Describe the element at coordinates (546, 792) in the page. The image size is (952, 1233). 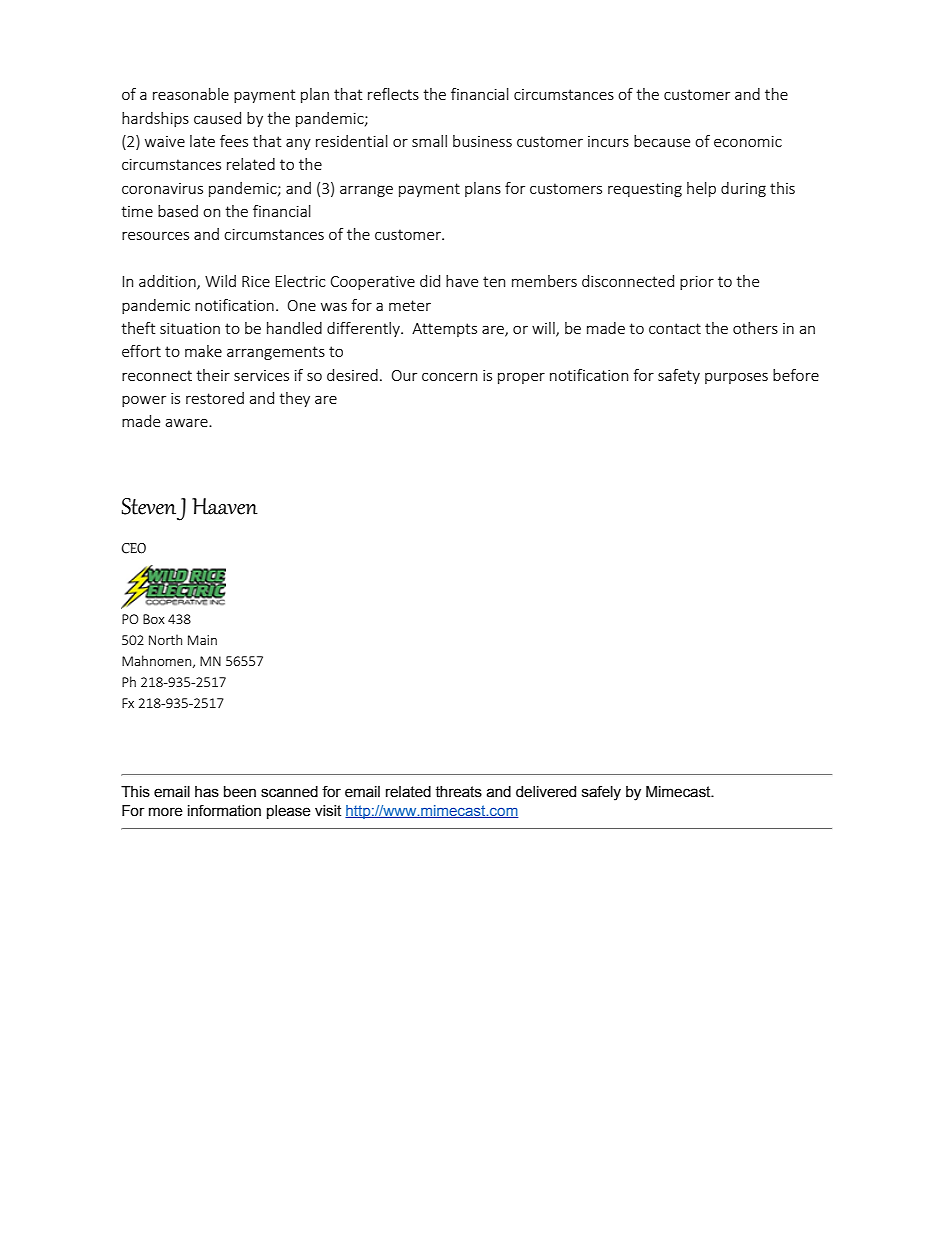
I see `delivered` at that location.
